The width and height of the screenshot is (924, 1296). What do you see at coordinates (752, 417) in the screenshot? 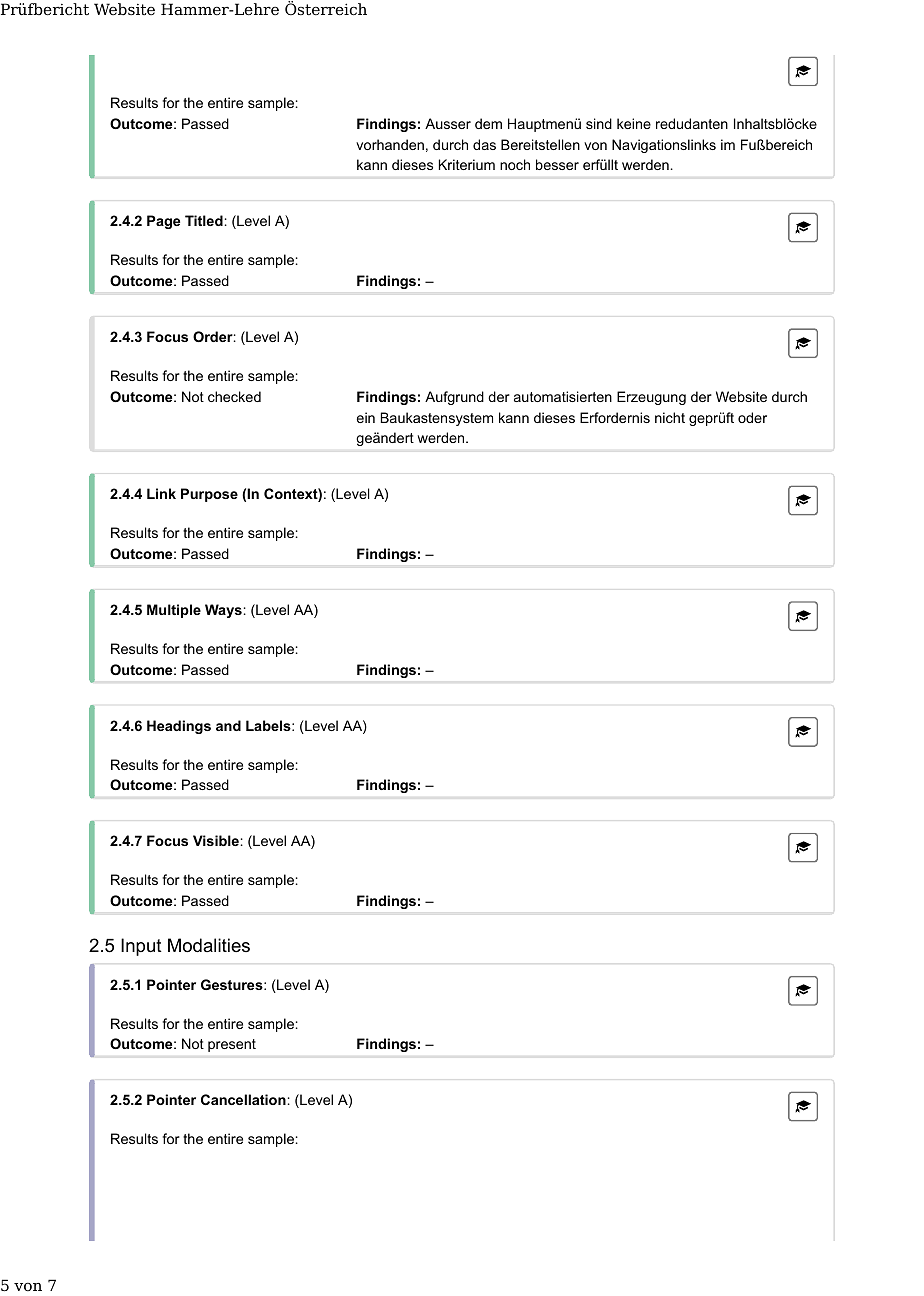
I see `oder` at bounding box center [752, 417].
